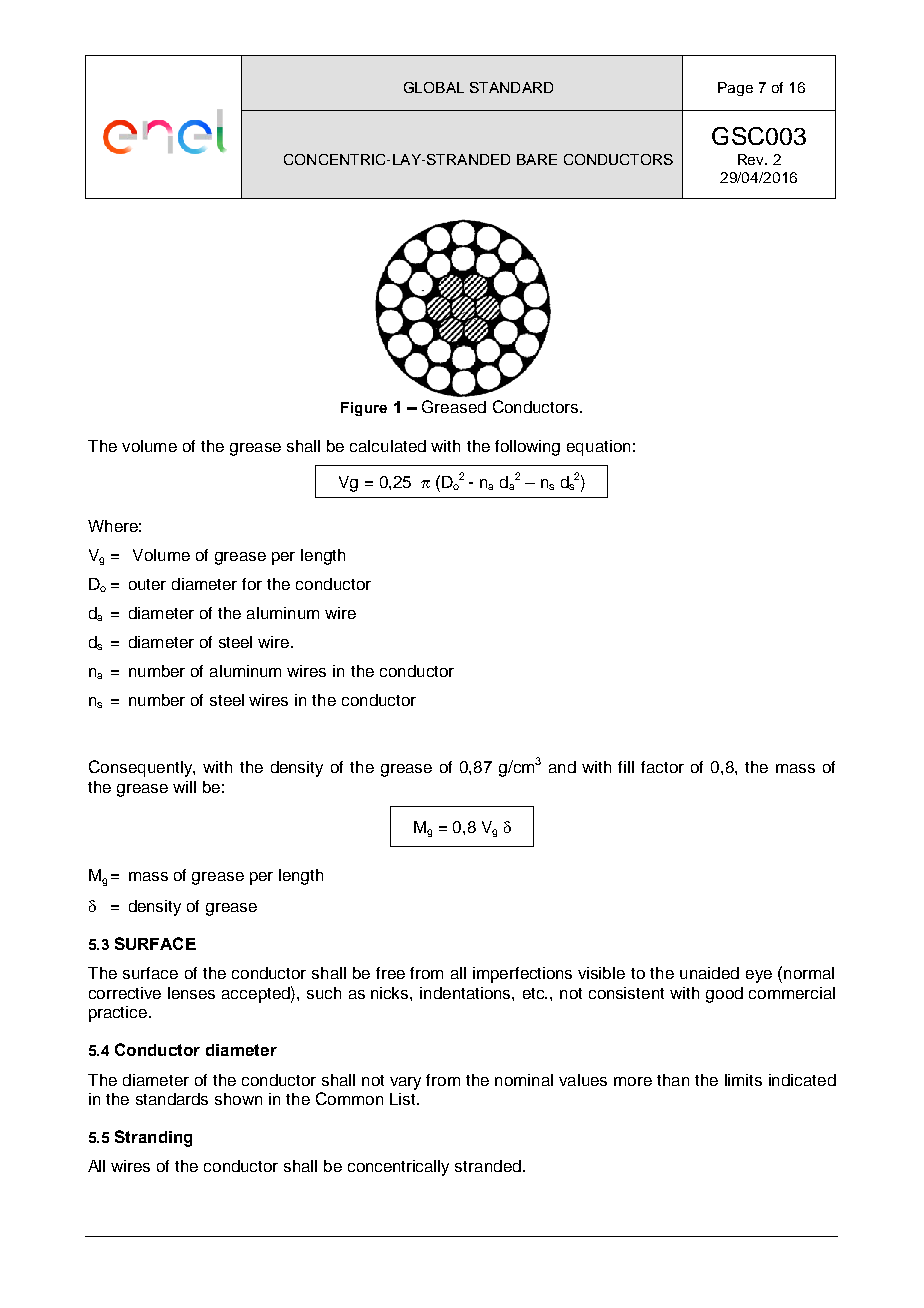 The height and width of the screenshot is (1308, 924). What do you see at coordinates (184, 787) in the screenshot?
I see `will` at bounding box center [184, 787].
